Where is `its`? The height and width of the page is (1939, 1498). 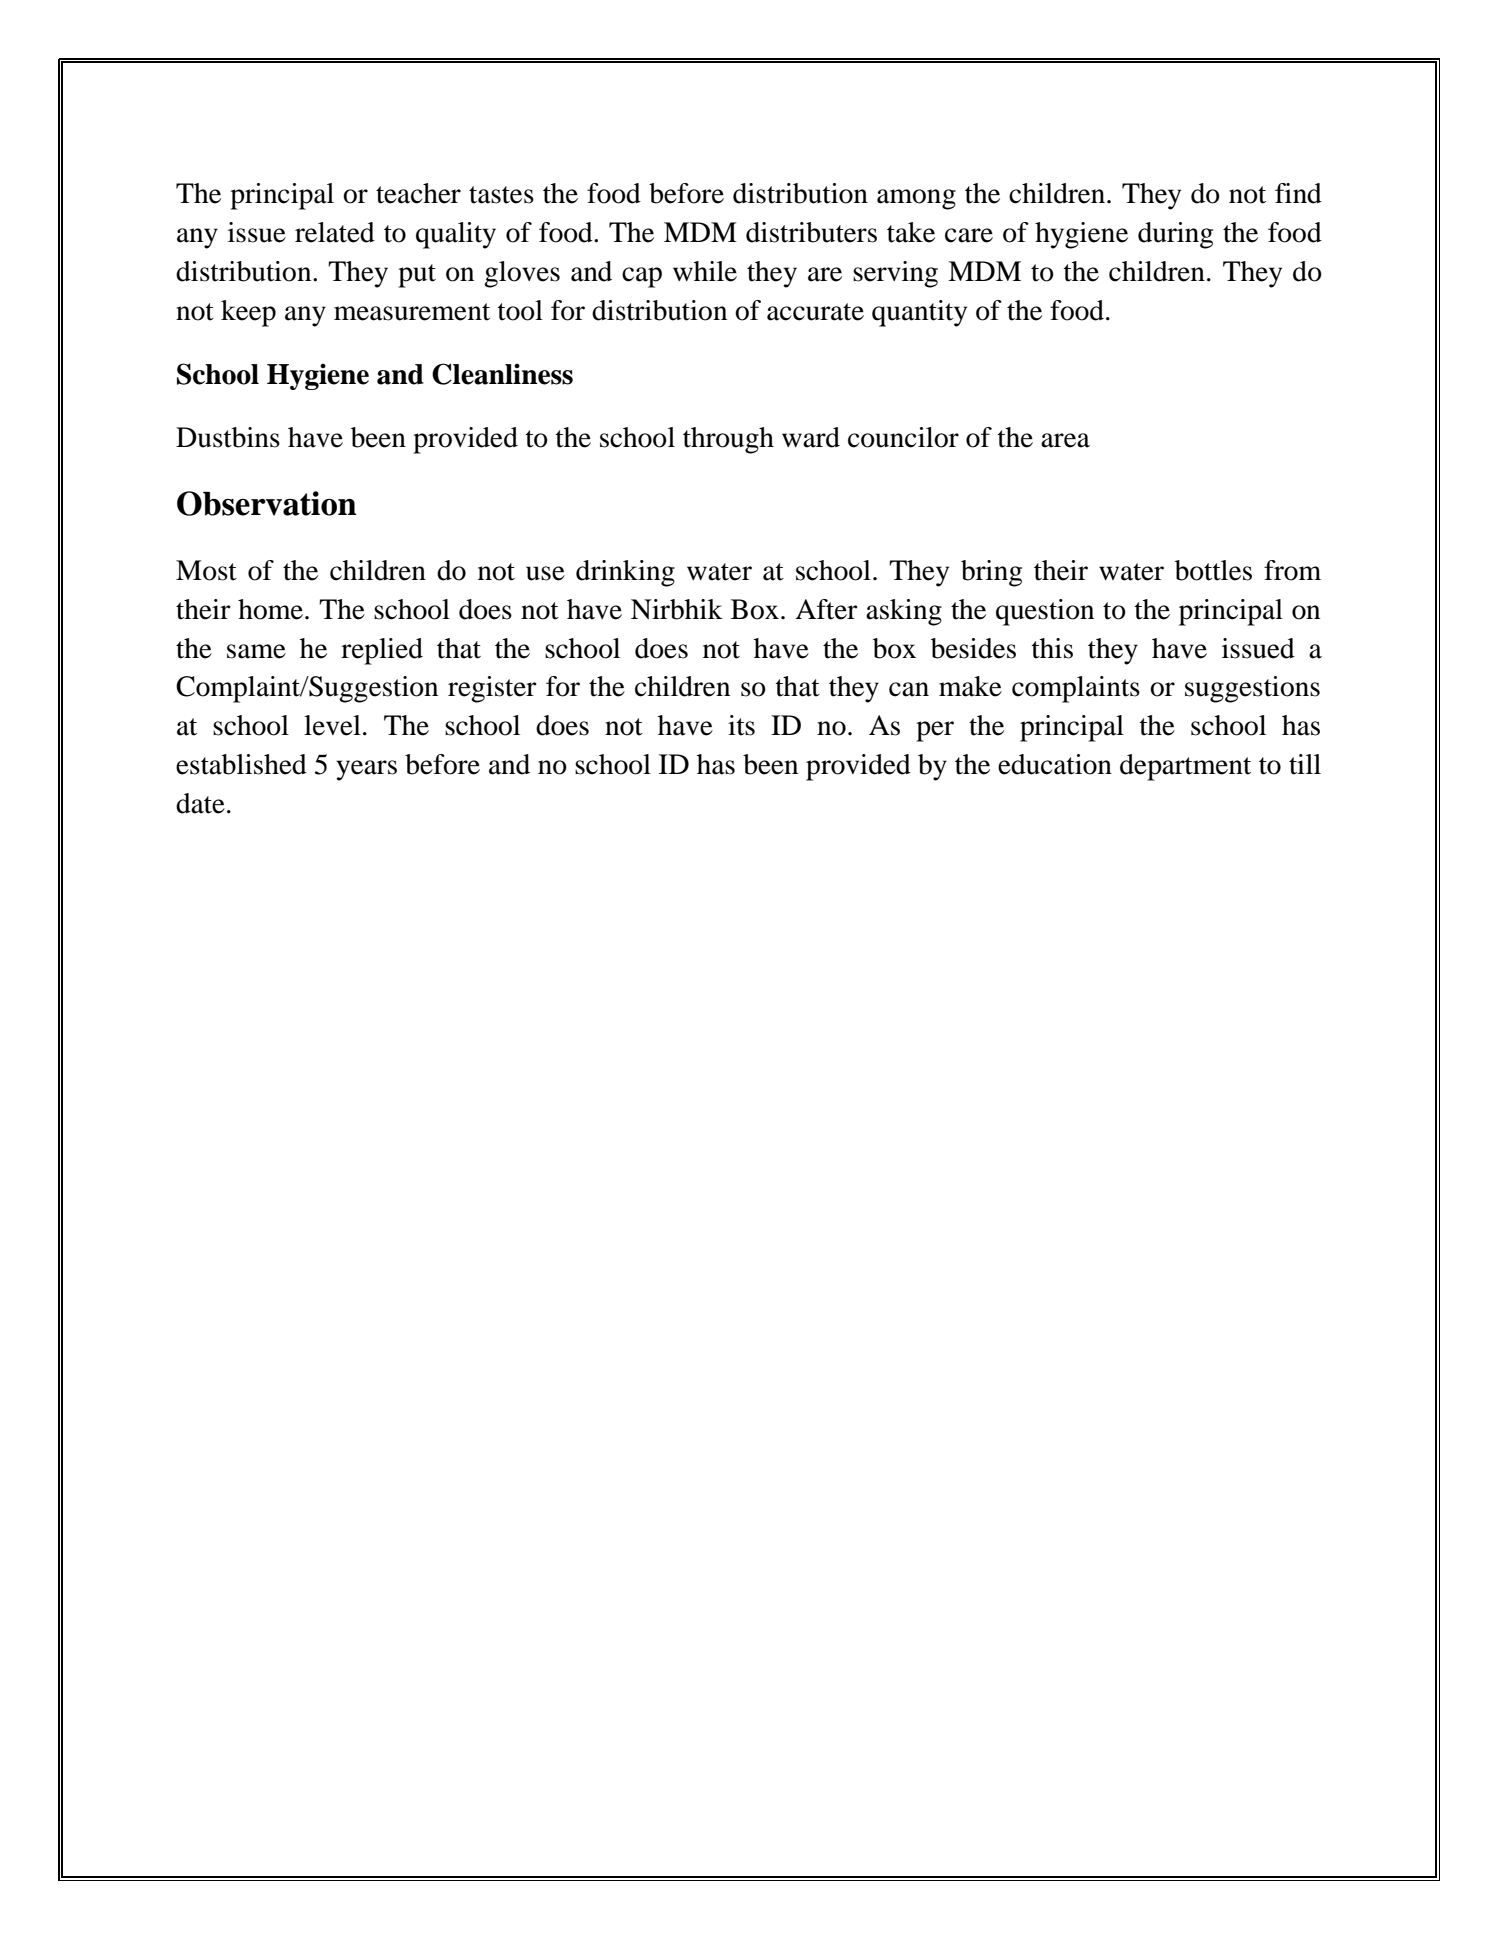 its is located at coordinates (741, 725).
